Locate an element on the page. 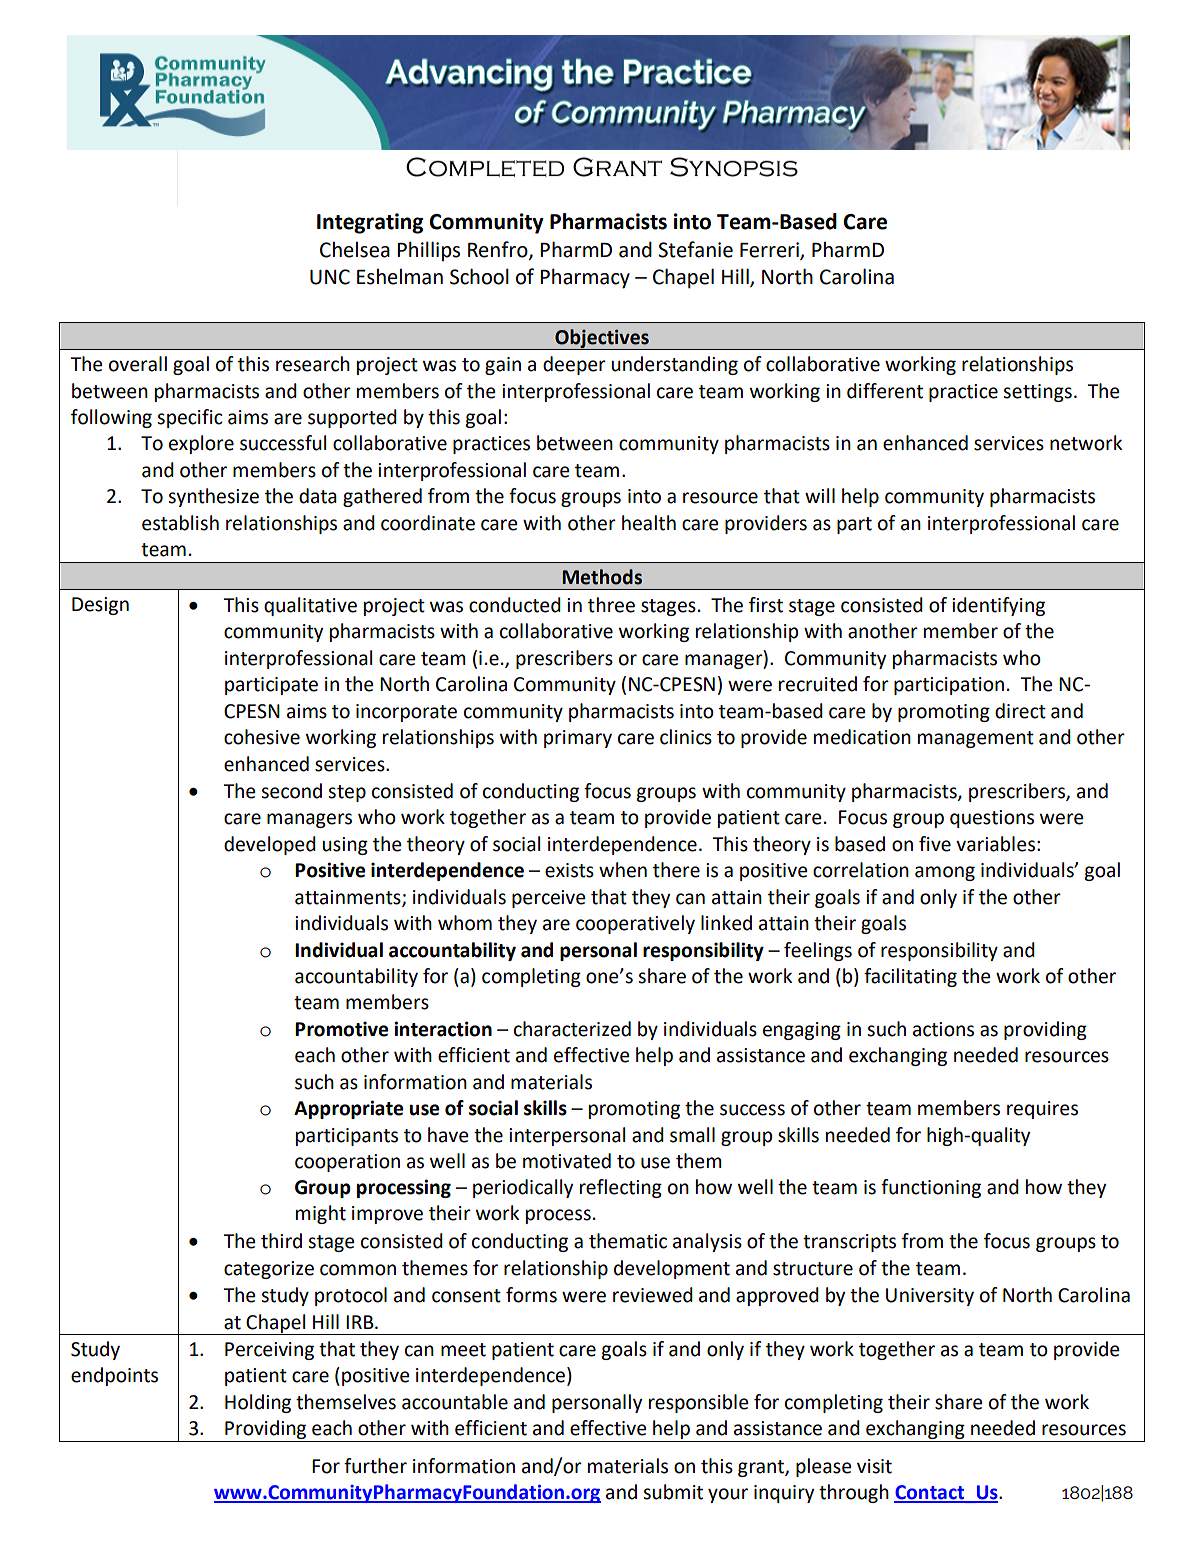 This image has width=1204, height=1558. actions is located at coordinates (943, 1029).
